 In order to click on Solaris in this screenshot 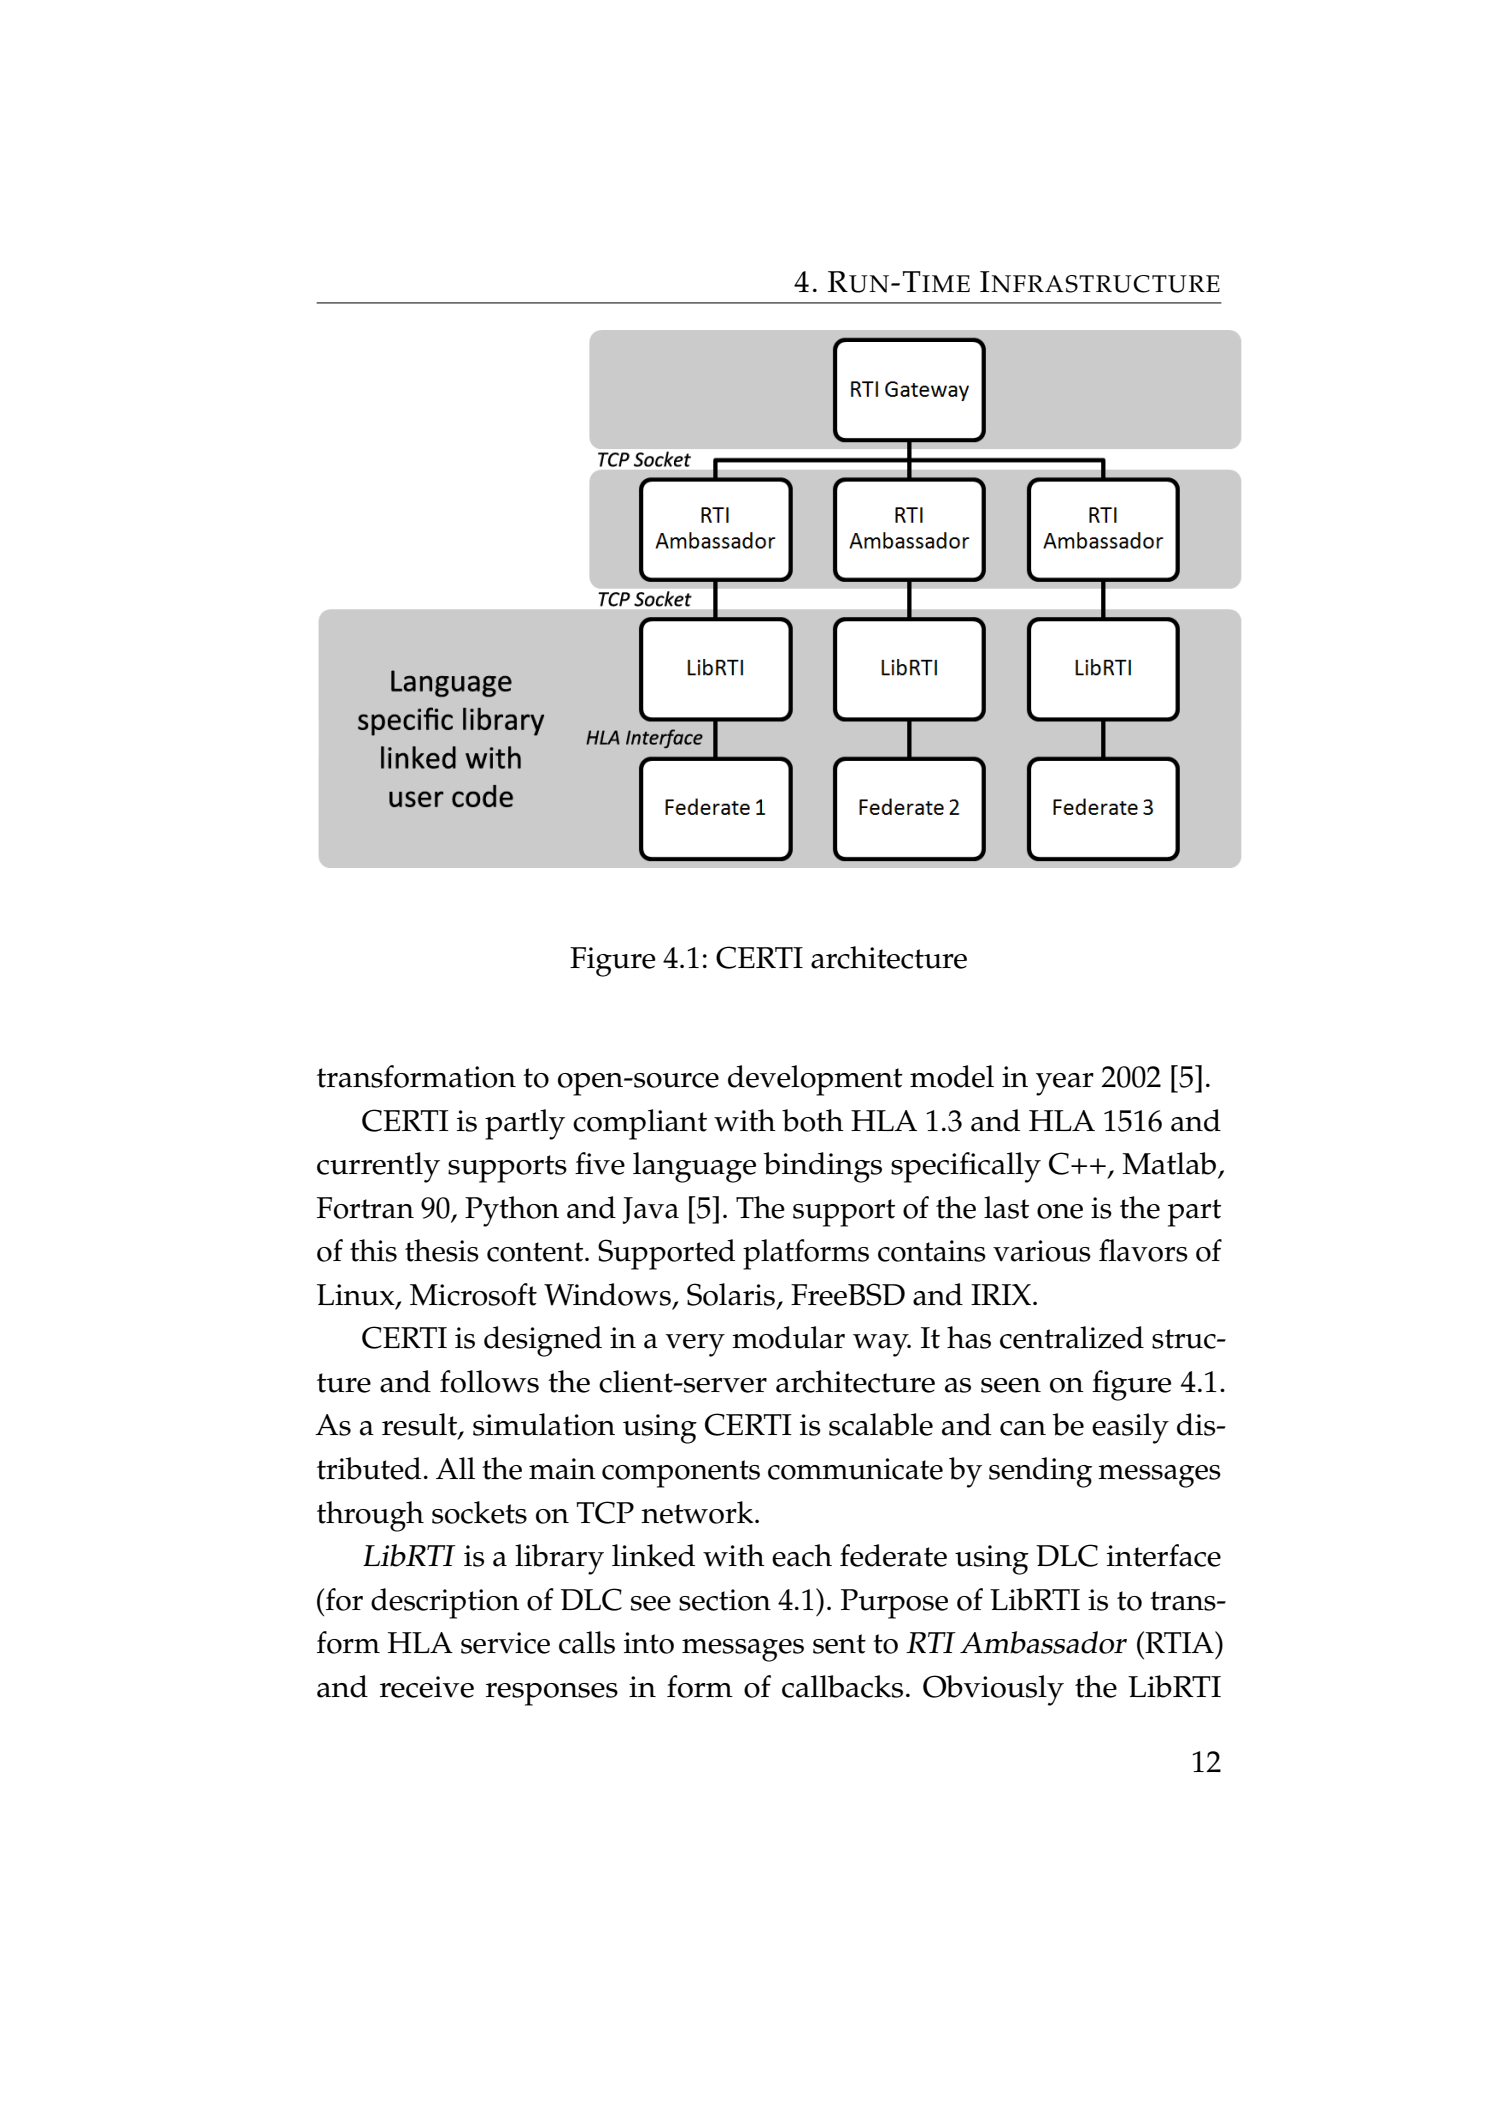, I will do `click(732, 1295)`.
